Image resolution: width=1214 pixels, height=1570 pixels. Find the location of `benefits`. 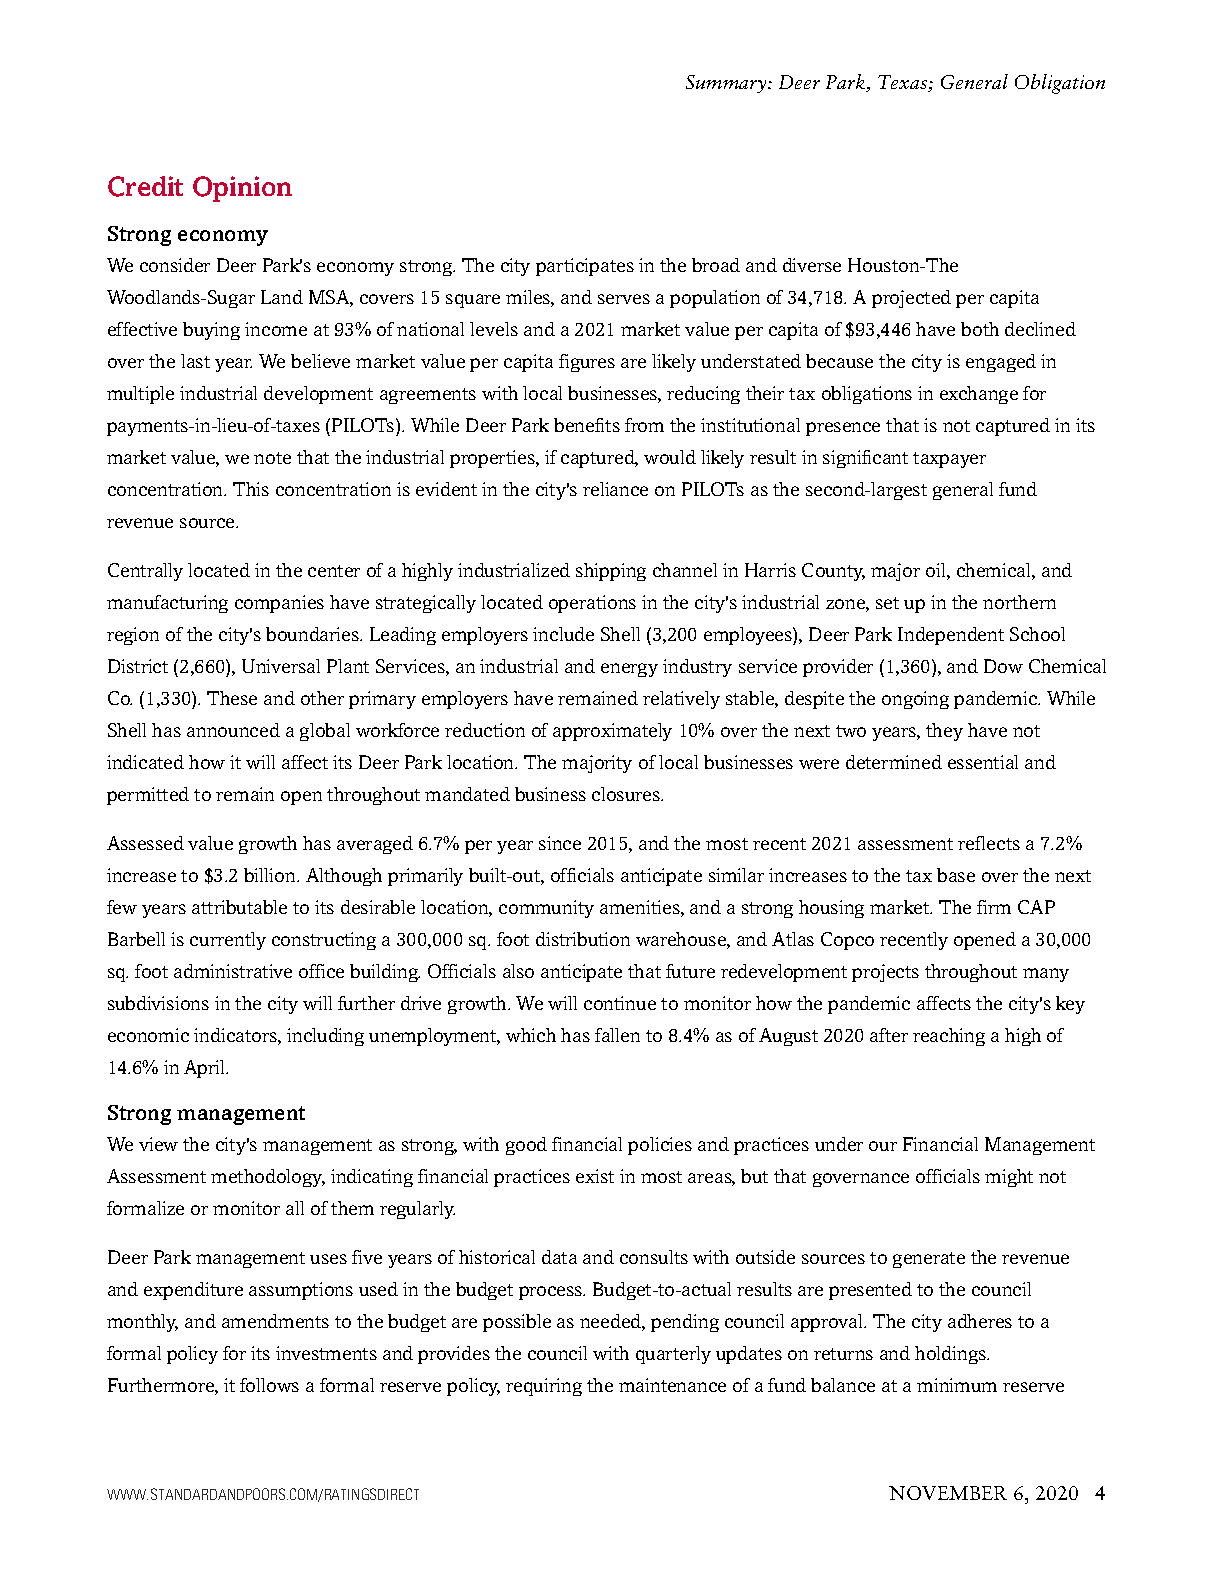

benefits is located at coordinates (587, 425).
